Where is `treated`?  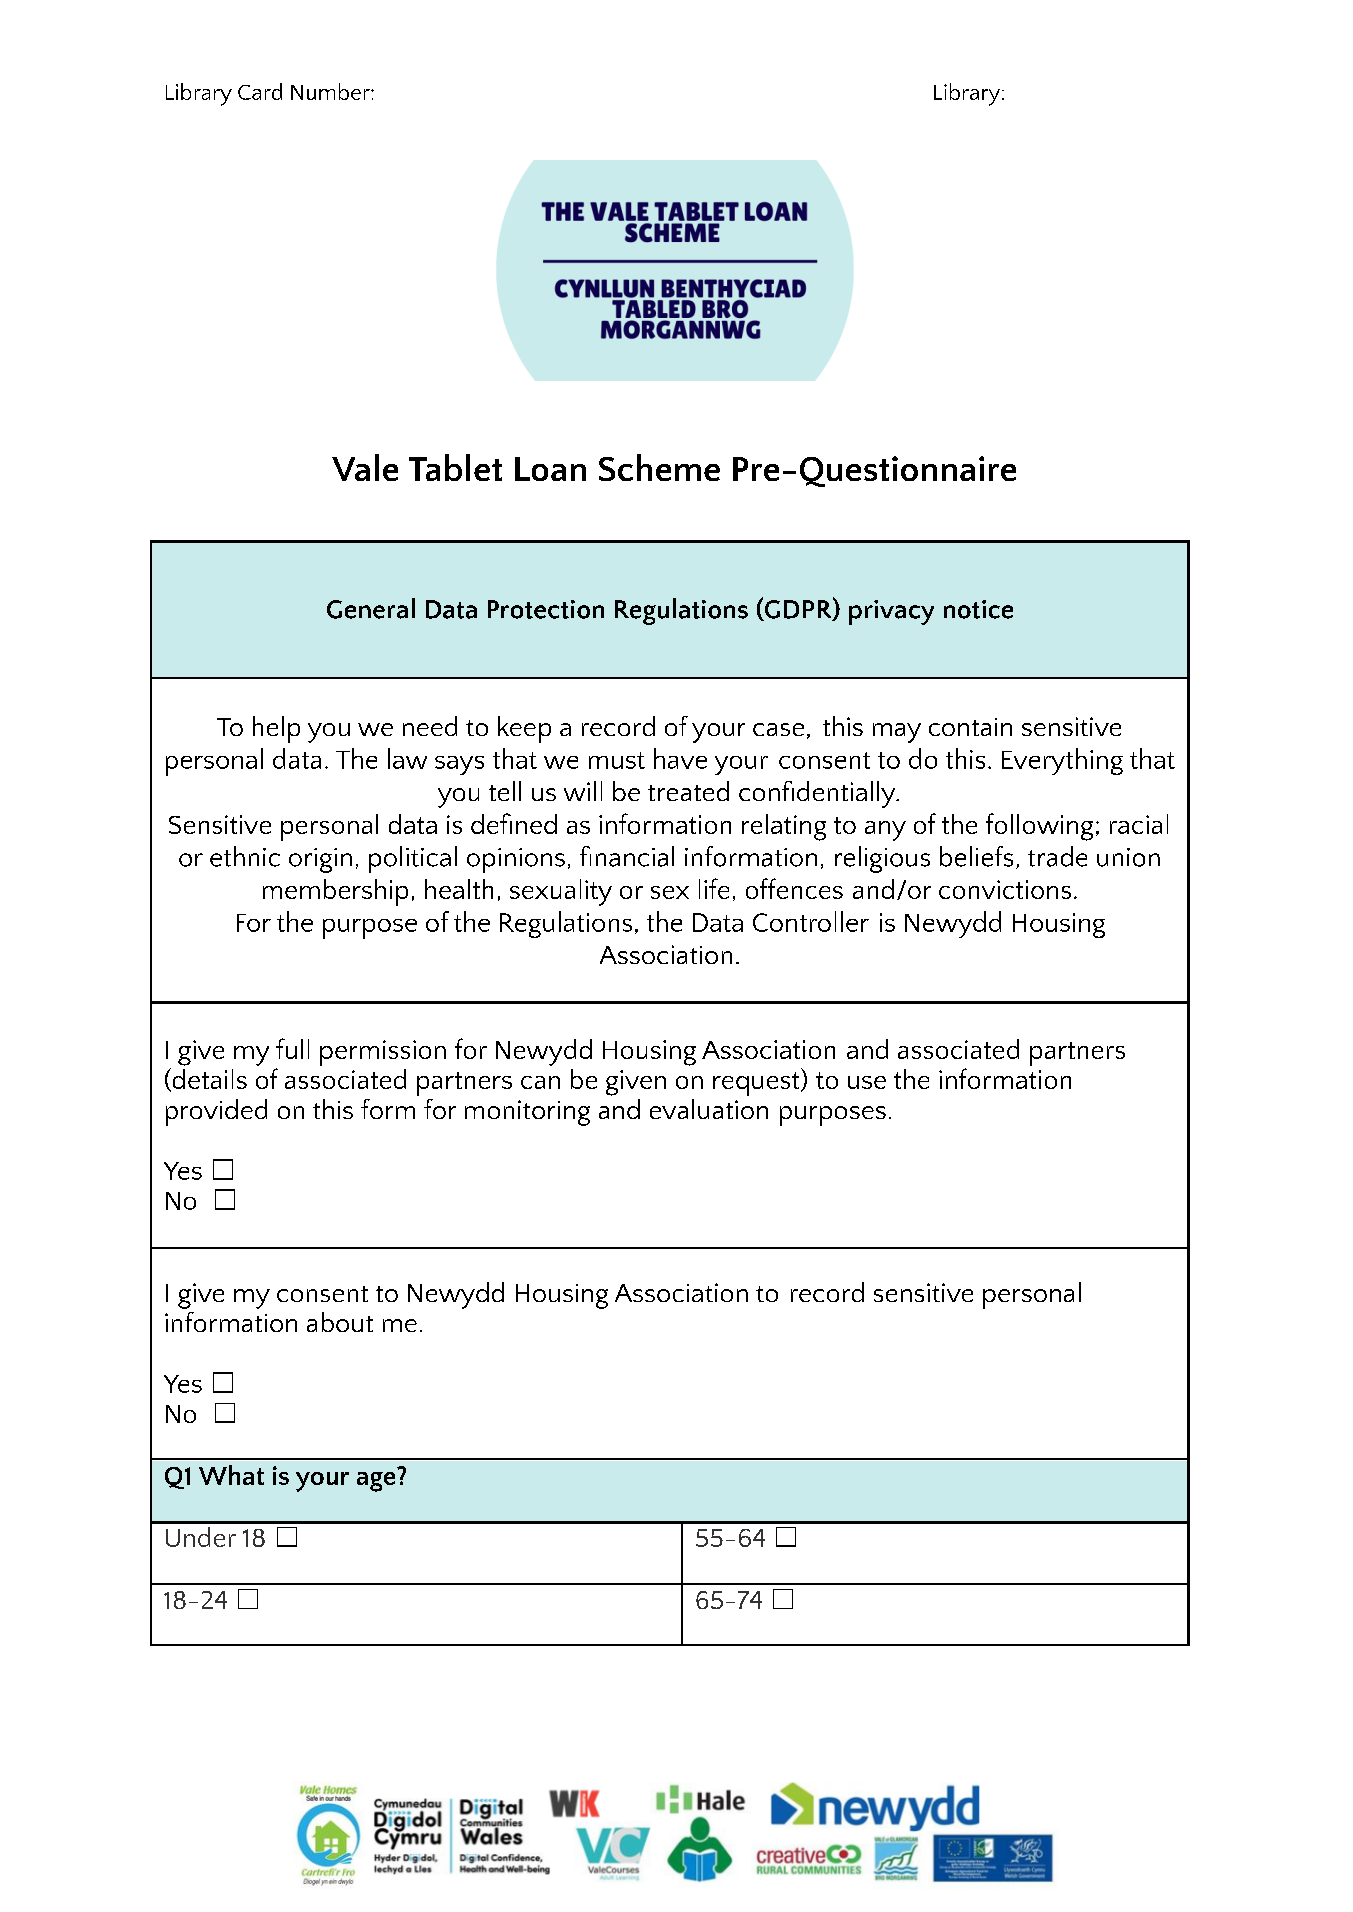 treated is located at coordinates (688, 791).
